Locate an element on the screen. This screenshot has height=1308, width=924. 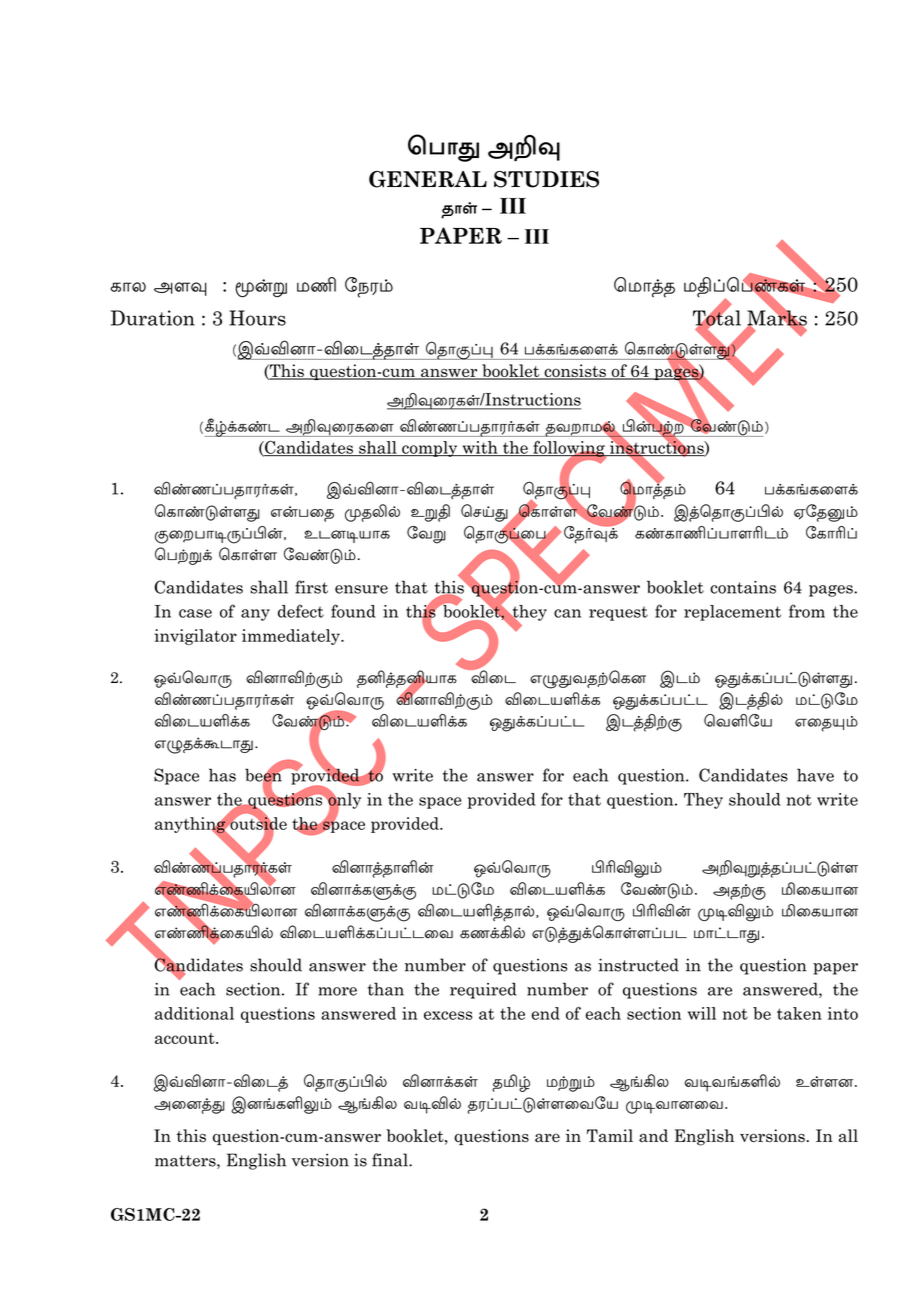
account is located at coordinates (186, 1038).
